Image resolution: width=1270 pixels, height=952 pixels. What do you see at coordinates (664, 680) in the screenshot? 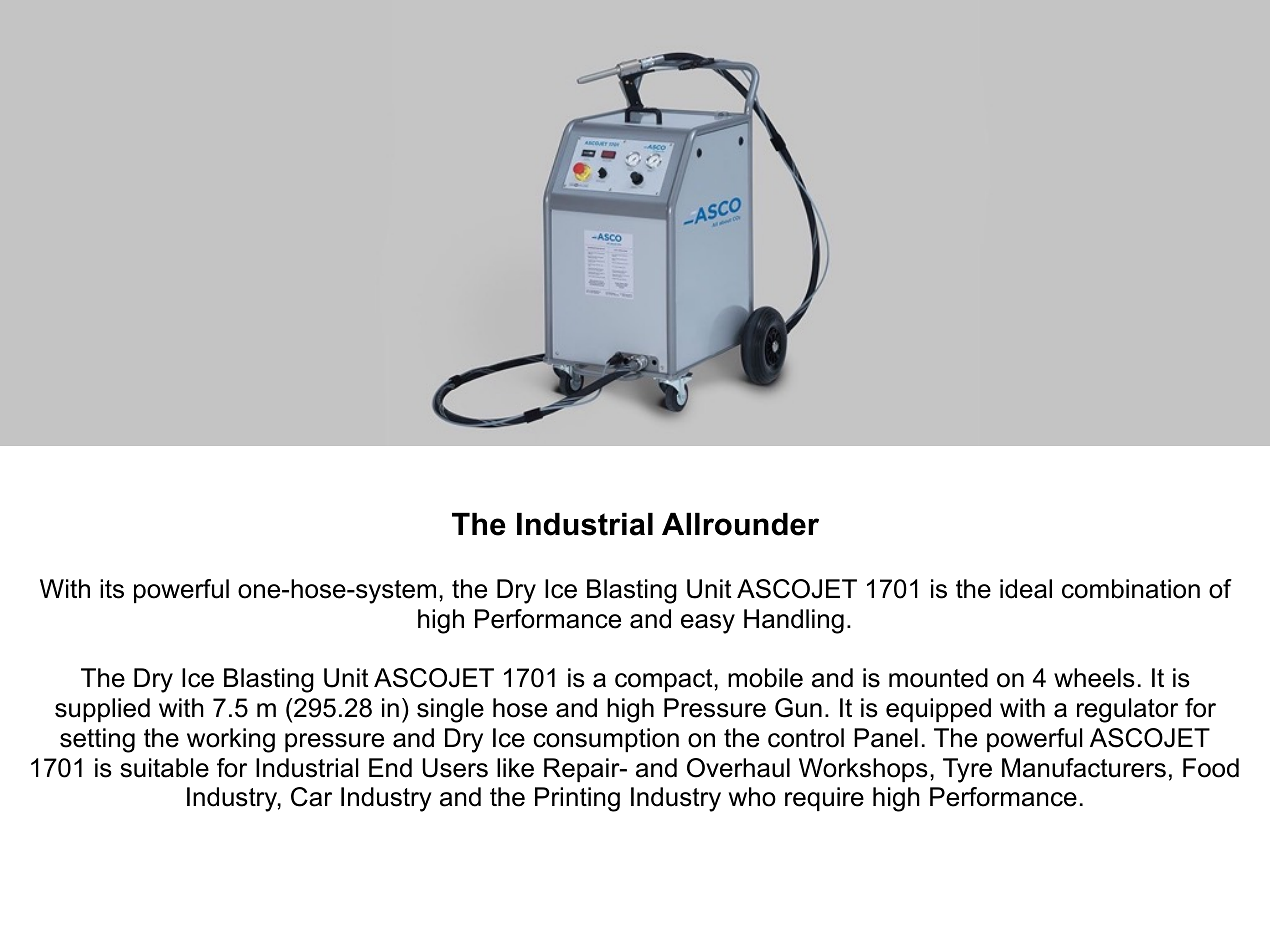
I see `compact` at bounding box center [664, 680].
